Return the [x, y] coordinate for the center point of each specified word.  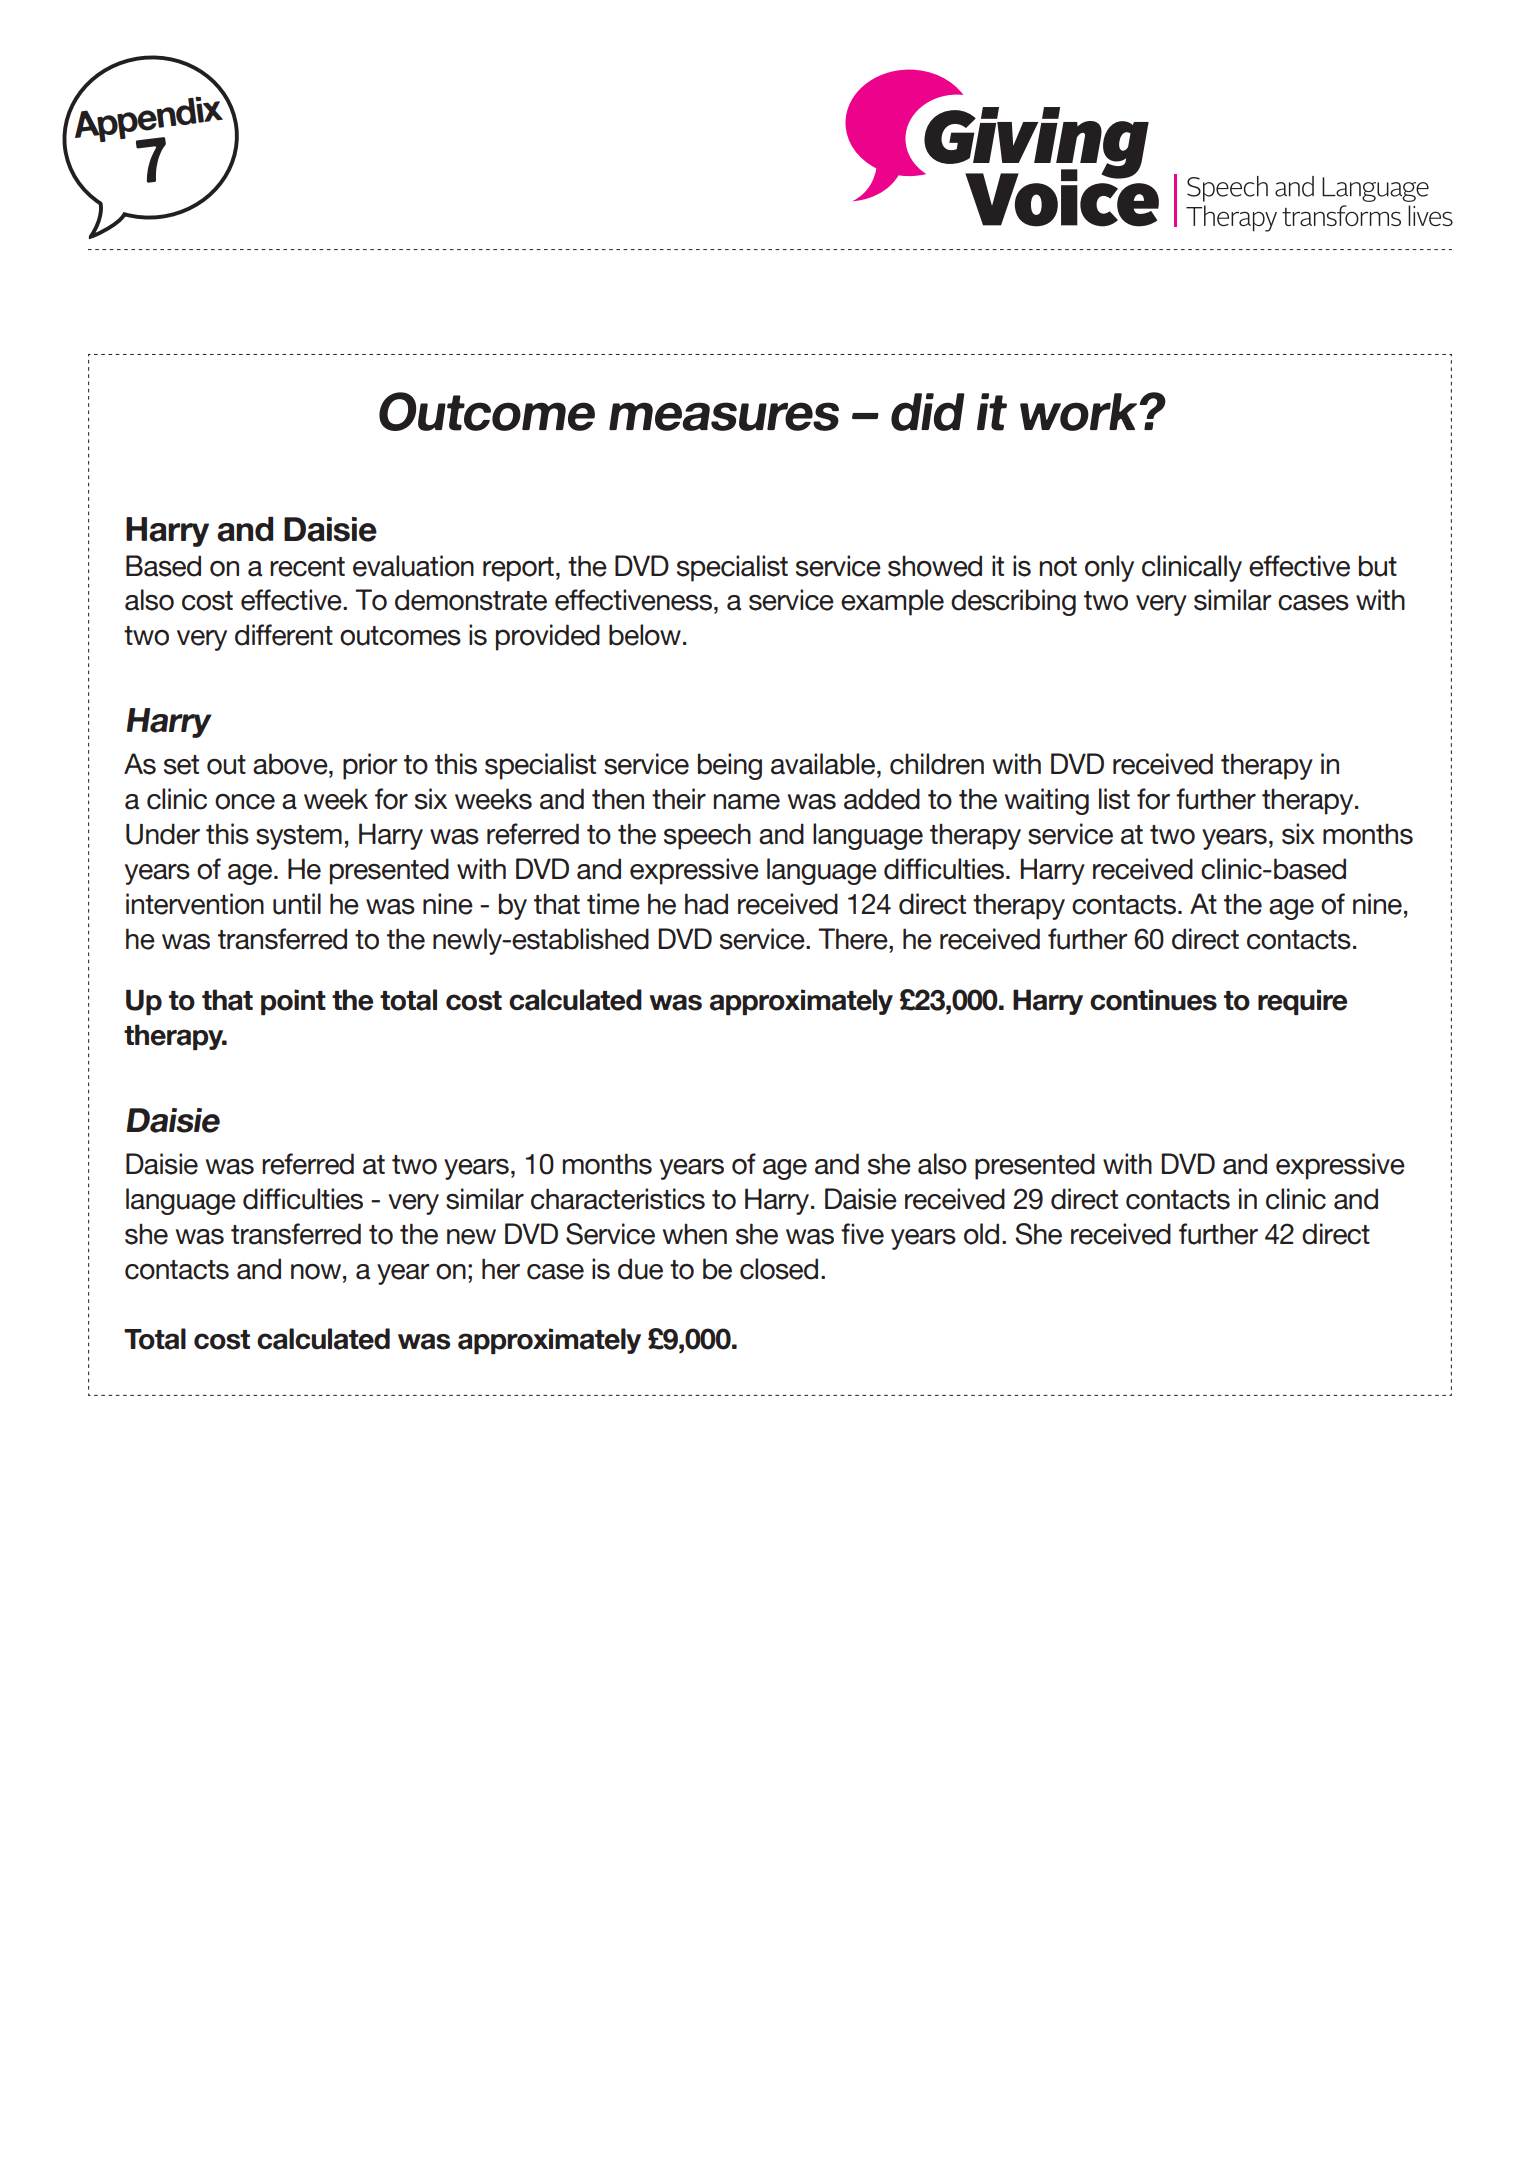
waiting [1047, 801]
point [293, 1002]
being [730, 766]
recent [307, 567]
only [1109, 568]
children [937, 764]
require [1303, 1002]
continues [1153, 1000]
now [316, 1272]
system [299, 837]
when [695, 1234]
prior [370, 766]
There [854, 939]
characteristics [618, 1199]
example [892, 602]
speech [707, 836]
